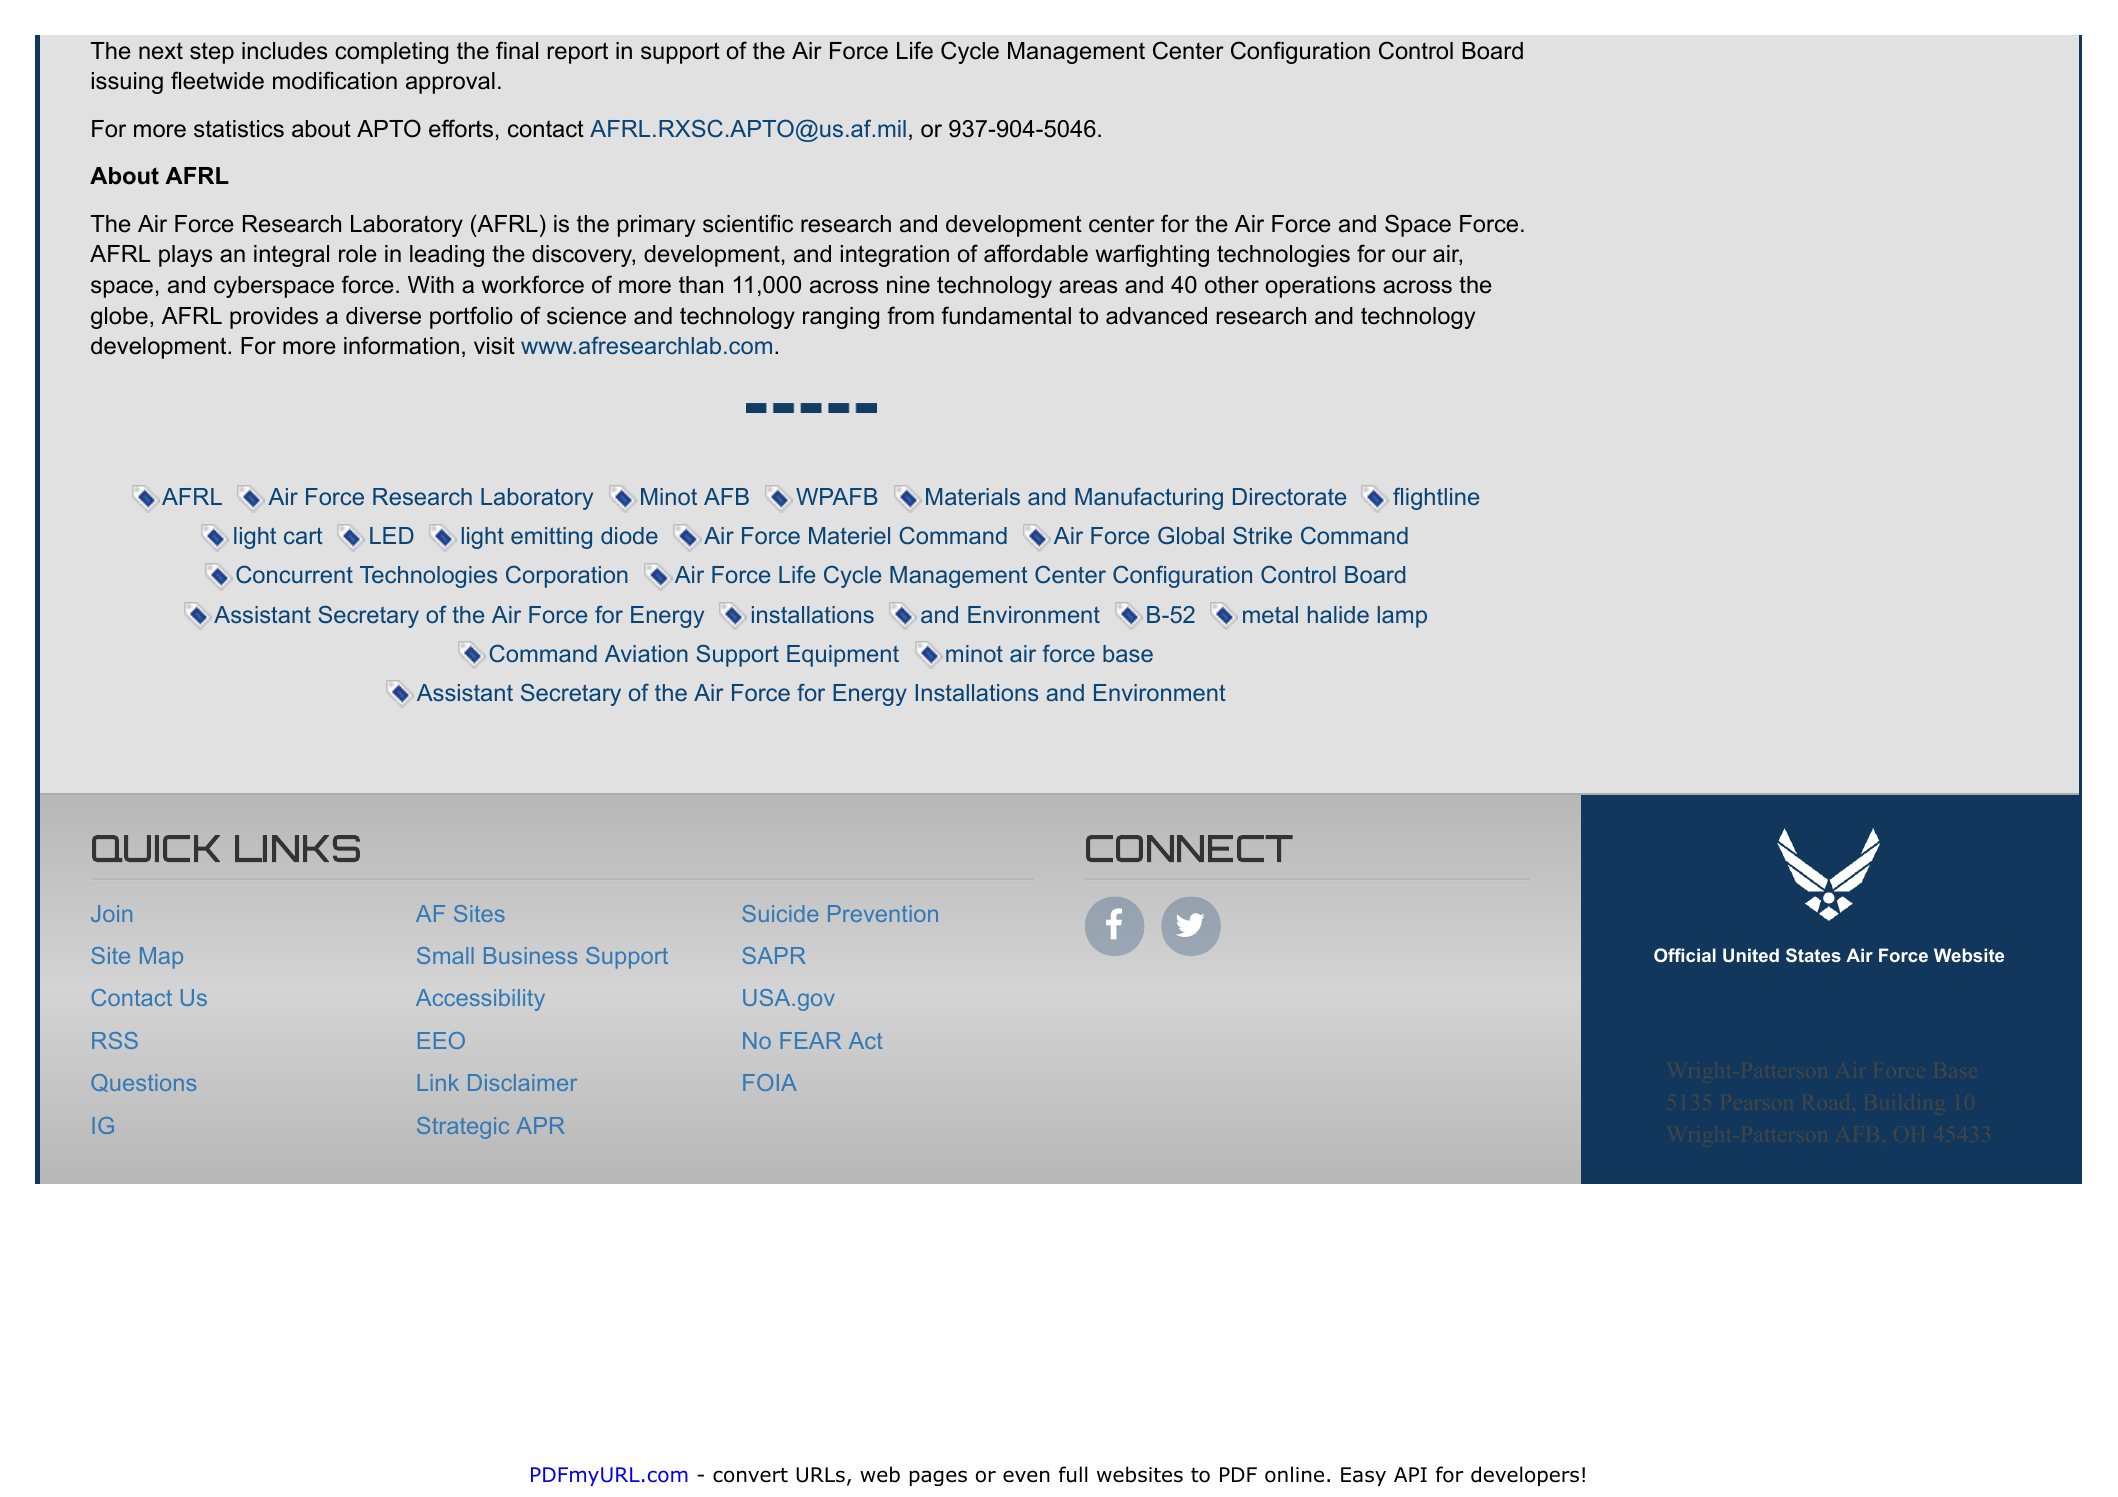 The width and height of the screenshot is (2118, 1497). Describe the element at coordinates (750, 1475) in the screenshot. I see `convert` at that location.
